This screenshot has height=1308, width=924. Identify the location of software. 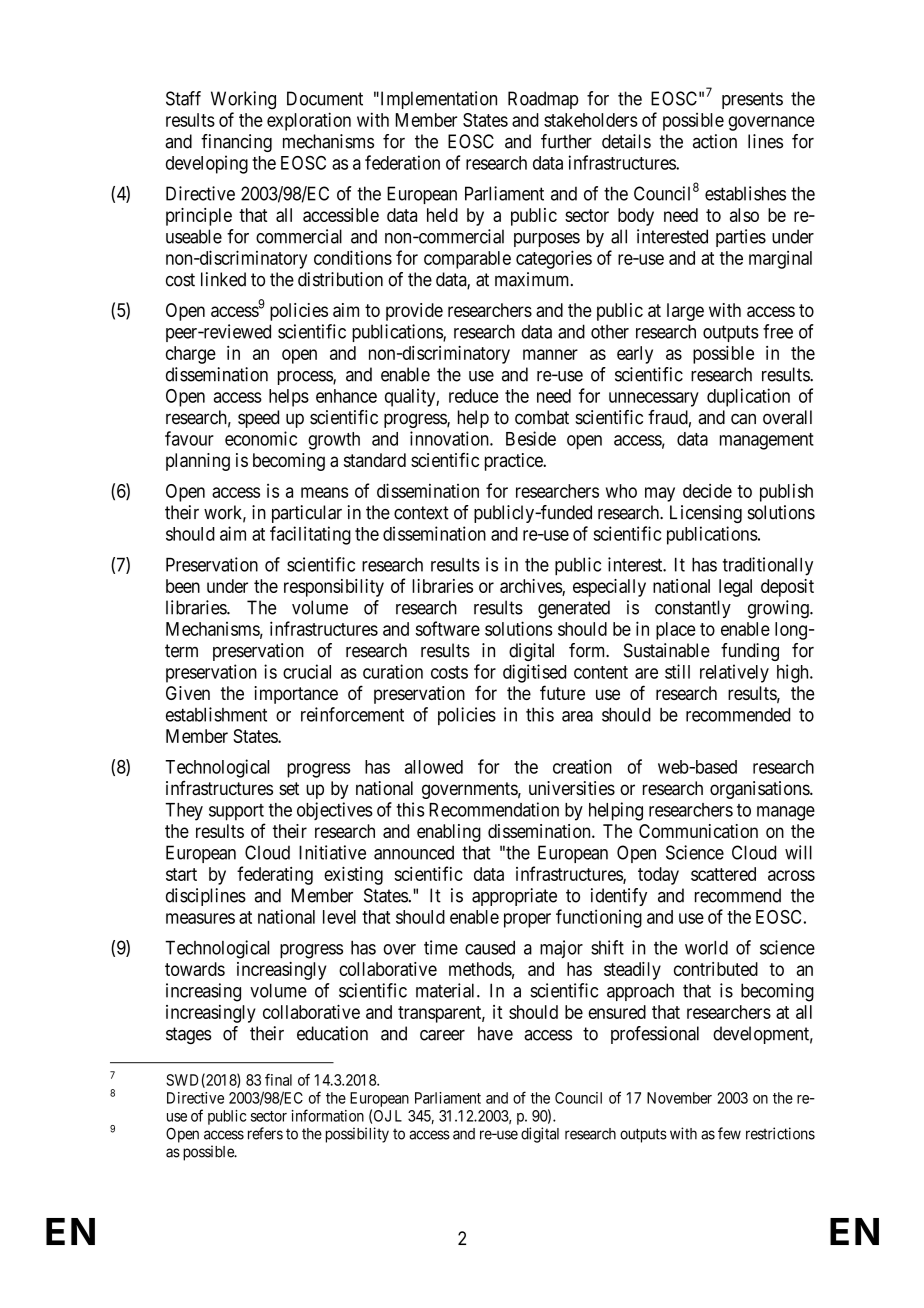
(448, 628).
